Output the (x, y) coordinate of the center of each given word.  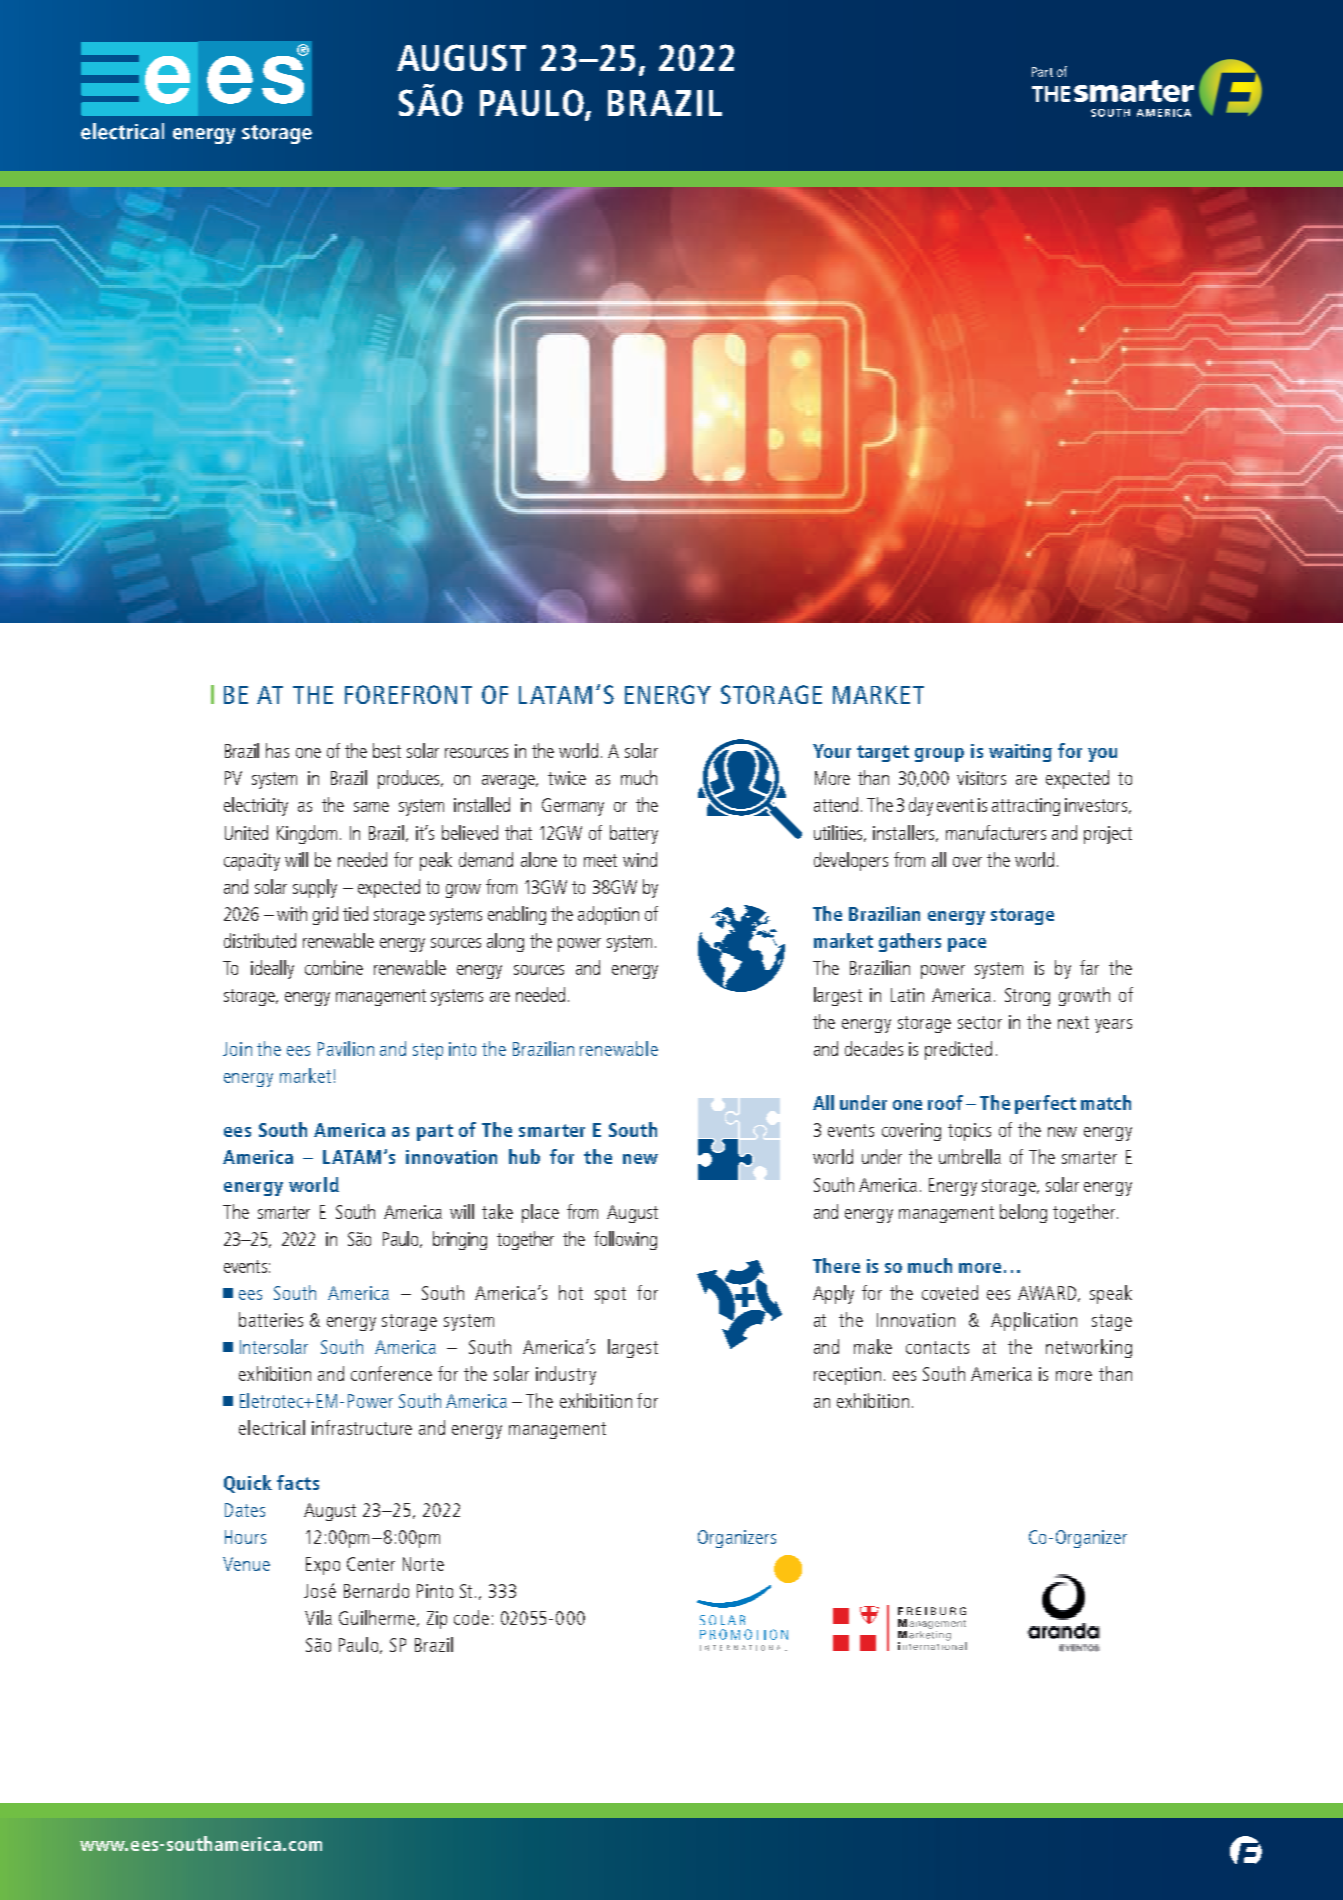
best (387, 750)
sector (980, 1022)
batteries (271, 1319)
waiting (1020, 753)
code (471, 1617)
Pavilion (346, 1048)
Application (1034, 1321)
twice (567, 778)
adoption (608, 915)
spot (610, 1295)
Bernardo (376, 1590)
